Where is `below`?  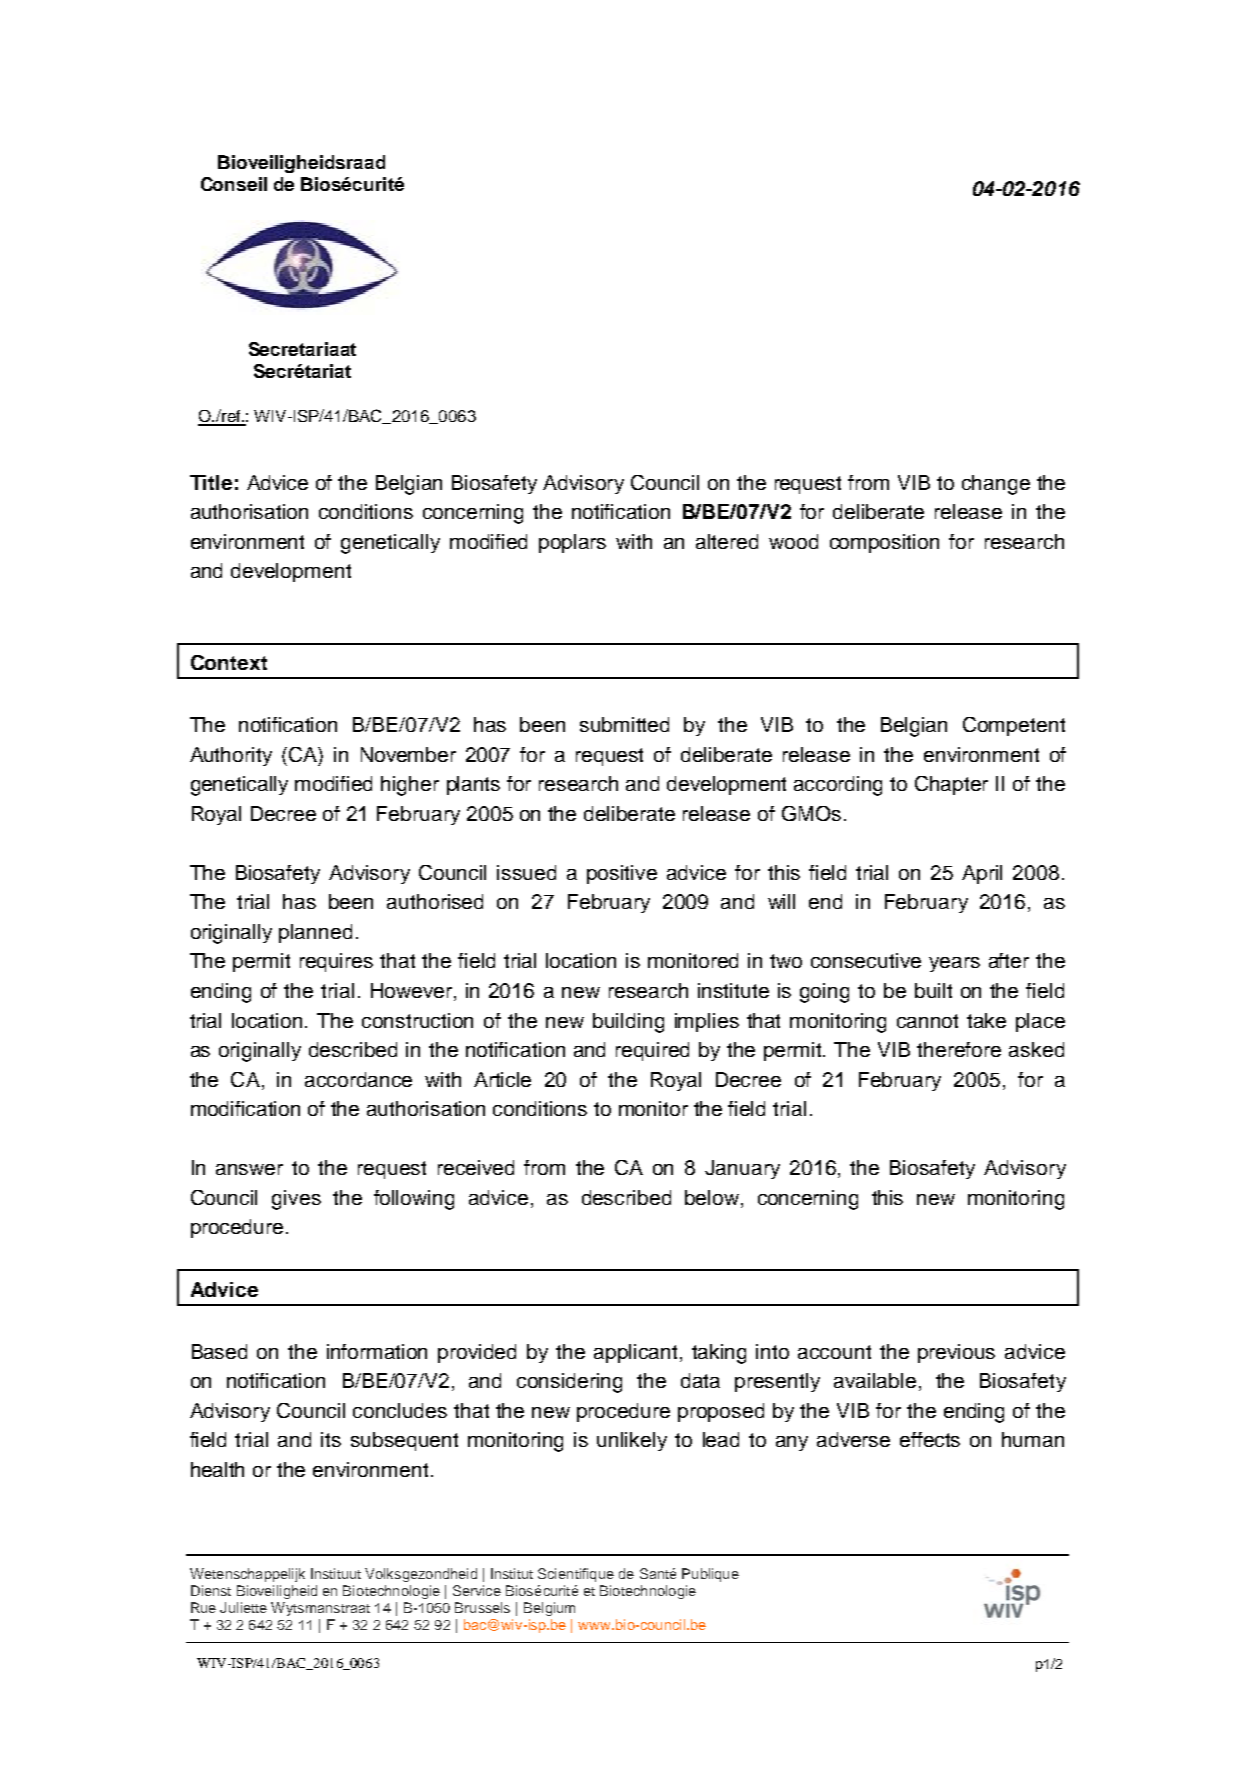
below is located at coordinates (713, 1199).
